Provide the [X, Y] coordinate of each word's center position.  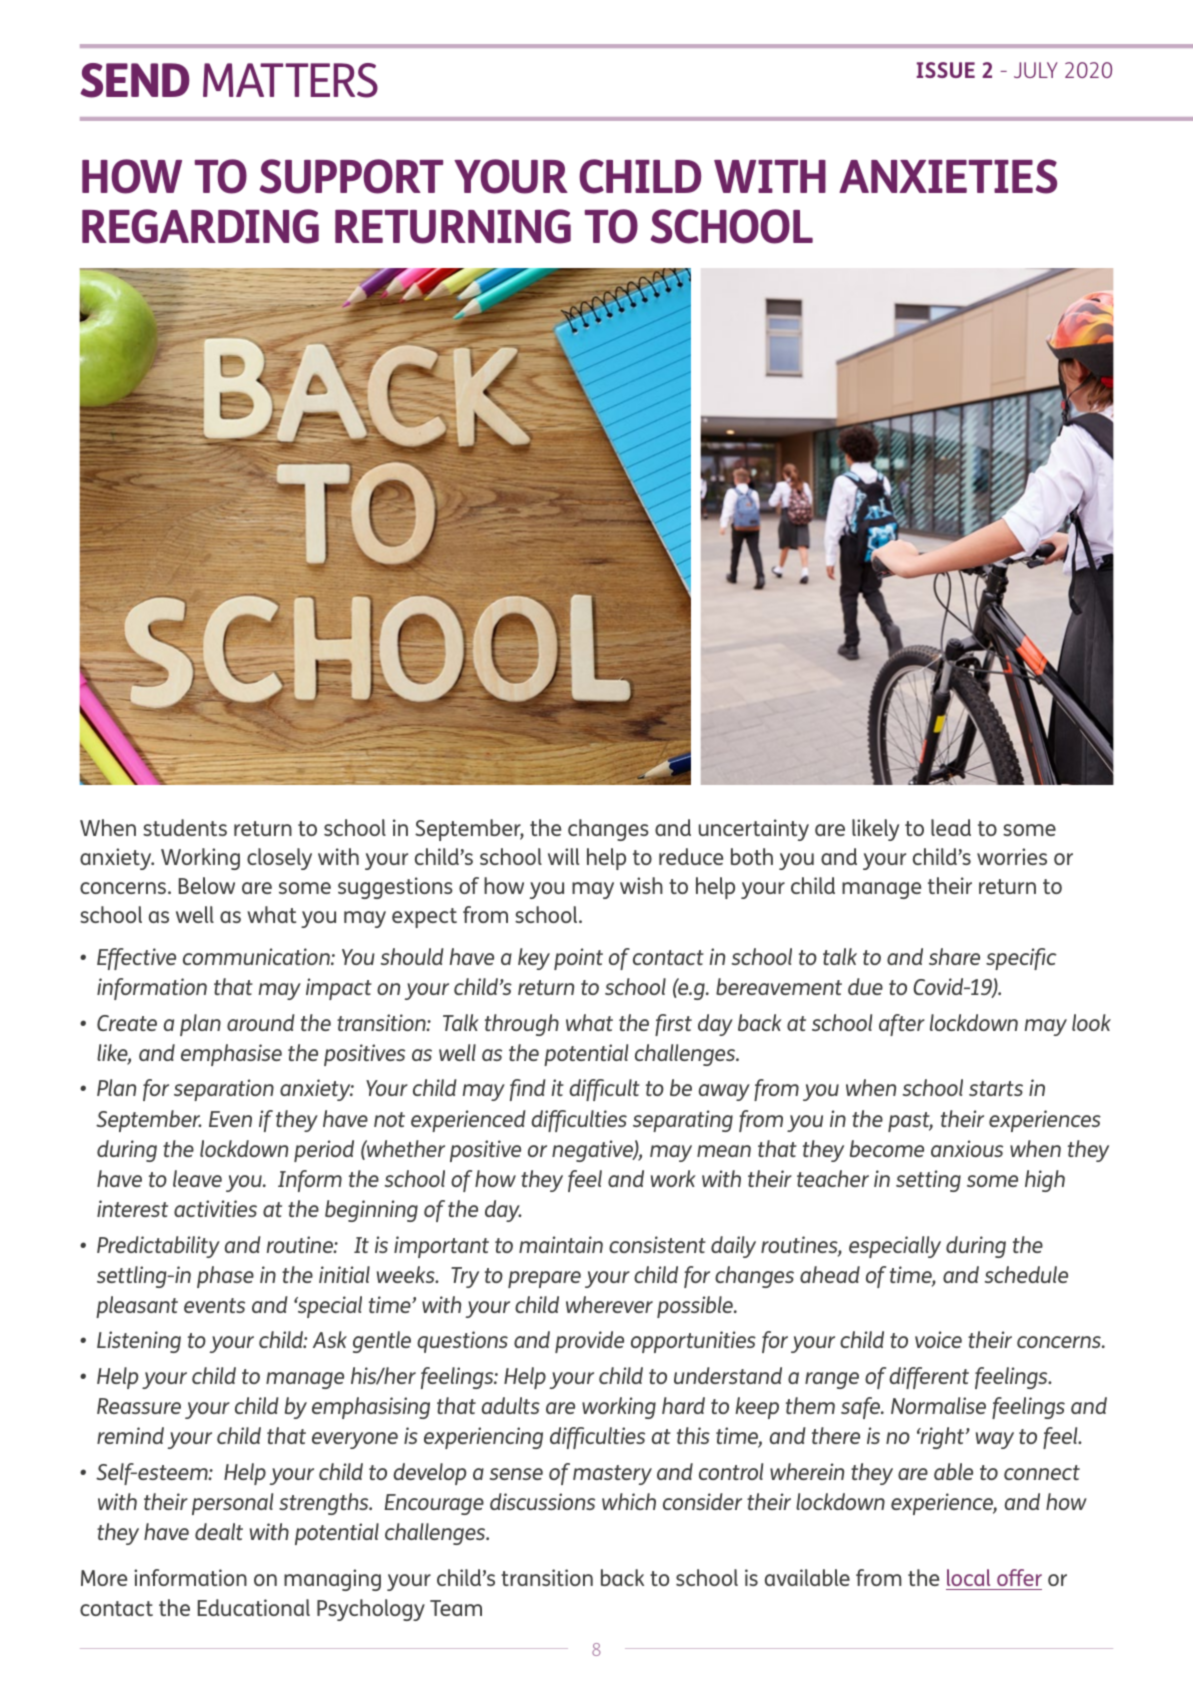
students [185, 827]
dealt [219, 1531]
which [629, 1501]
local [969, 1579]
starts [996, 1088]
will [563, 856]
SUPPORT [351, 176]
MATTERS [290, 80]
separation [224, 1090]
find [528, 1090]
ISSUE [945, 70]
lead [951, 827]
